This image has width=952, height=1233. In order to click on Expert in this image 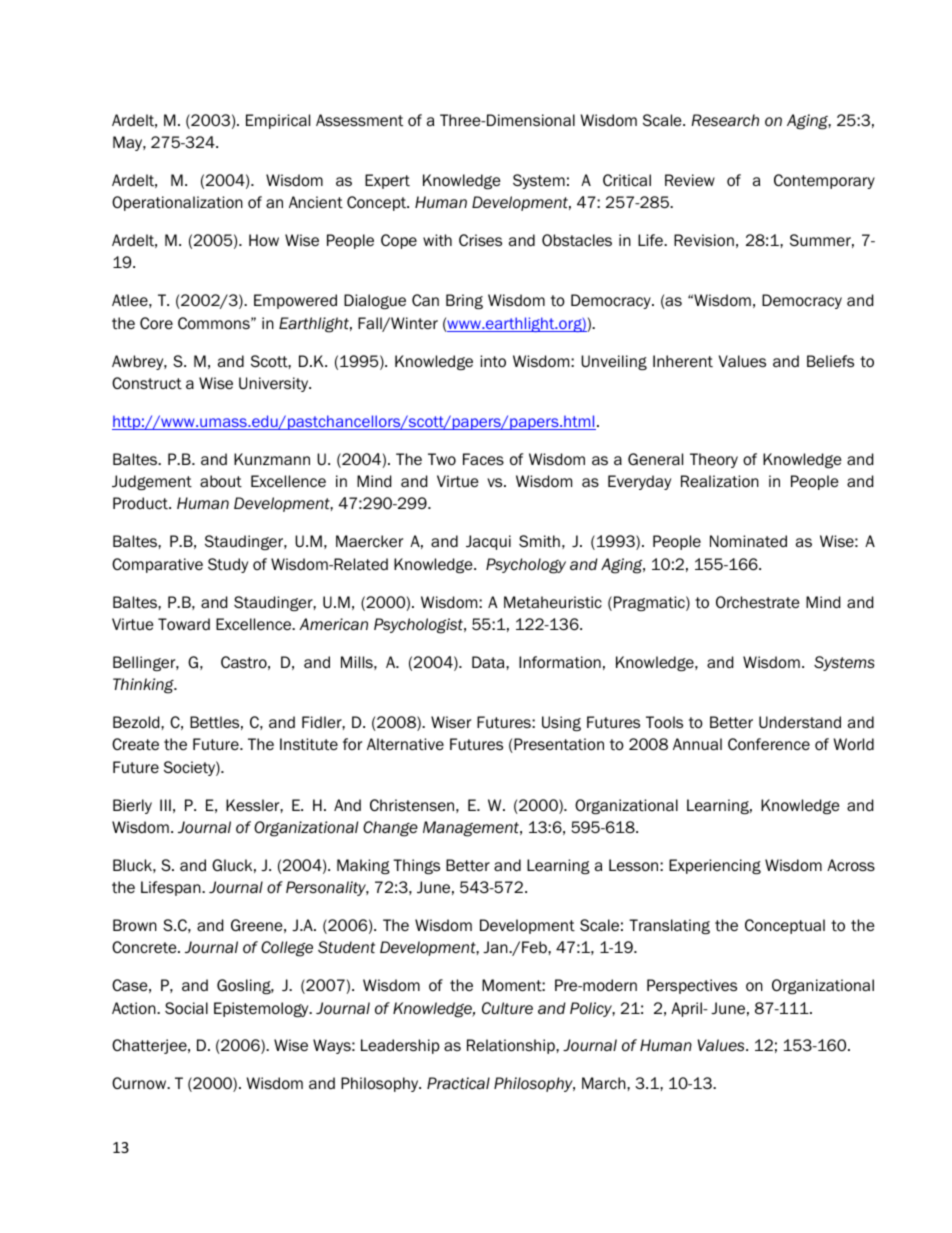, I will do `click(387, 181)`.
